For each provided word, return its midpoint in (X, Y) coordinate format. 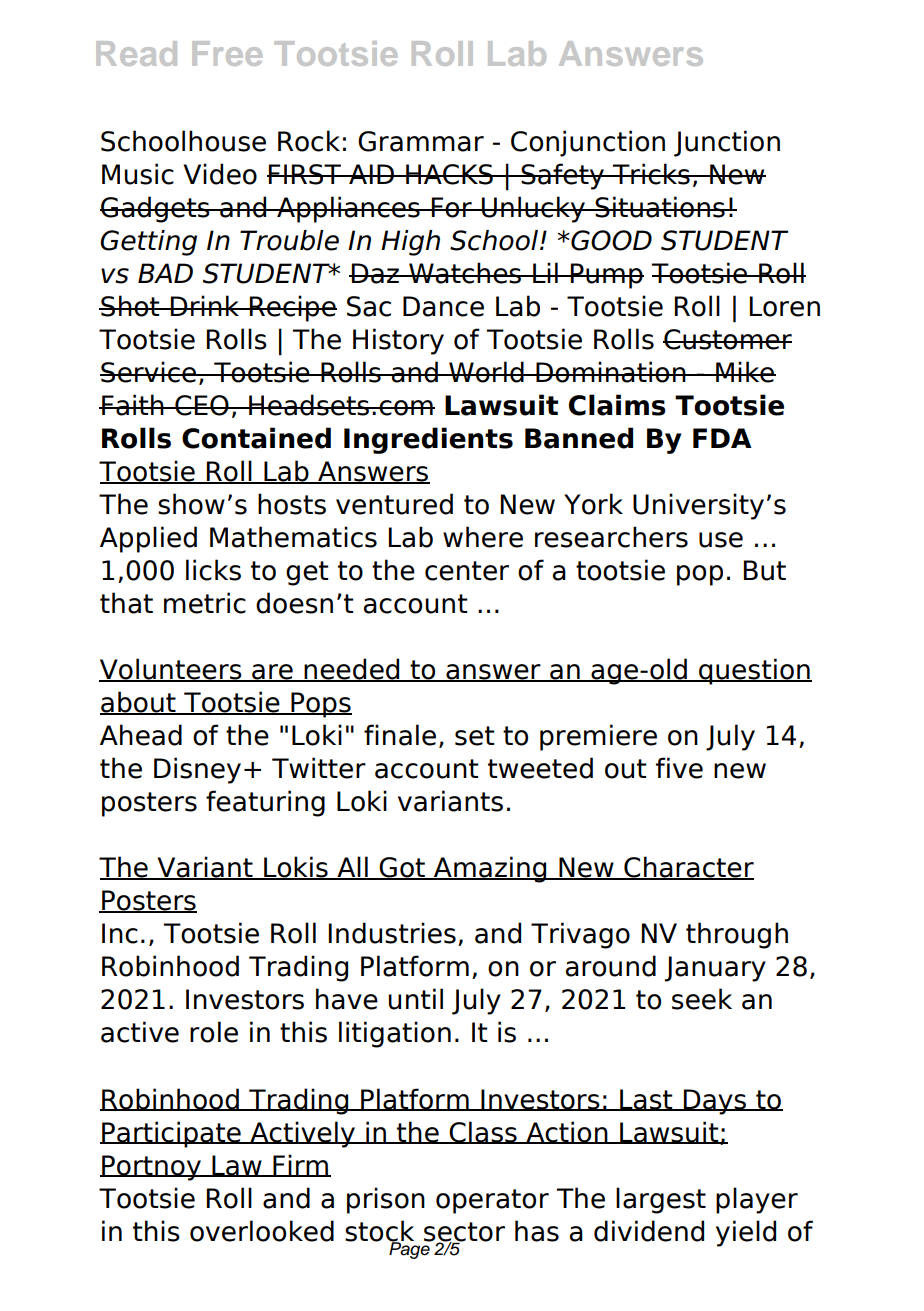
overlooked (262, 1231)
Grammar (421, 141)
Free (227, 53)
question (754, 671)
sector (464, 1232)
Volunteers (171, 670)
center (467, 571)
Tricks (651, 174)
